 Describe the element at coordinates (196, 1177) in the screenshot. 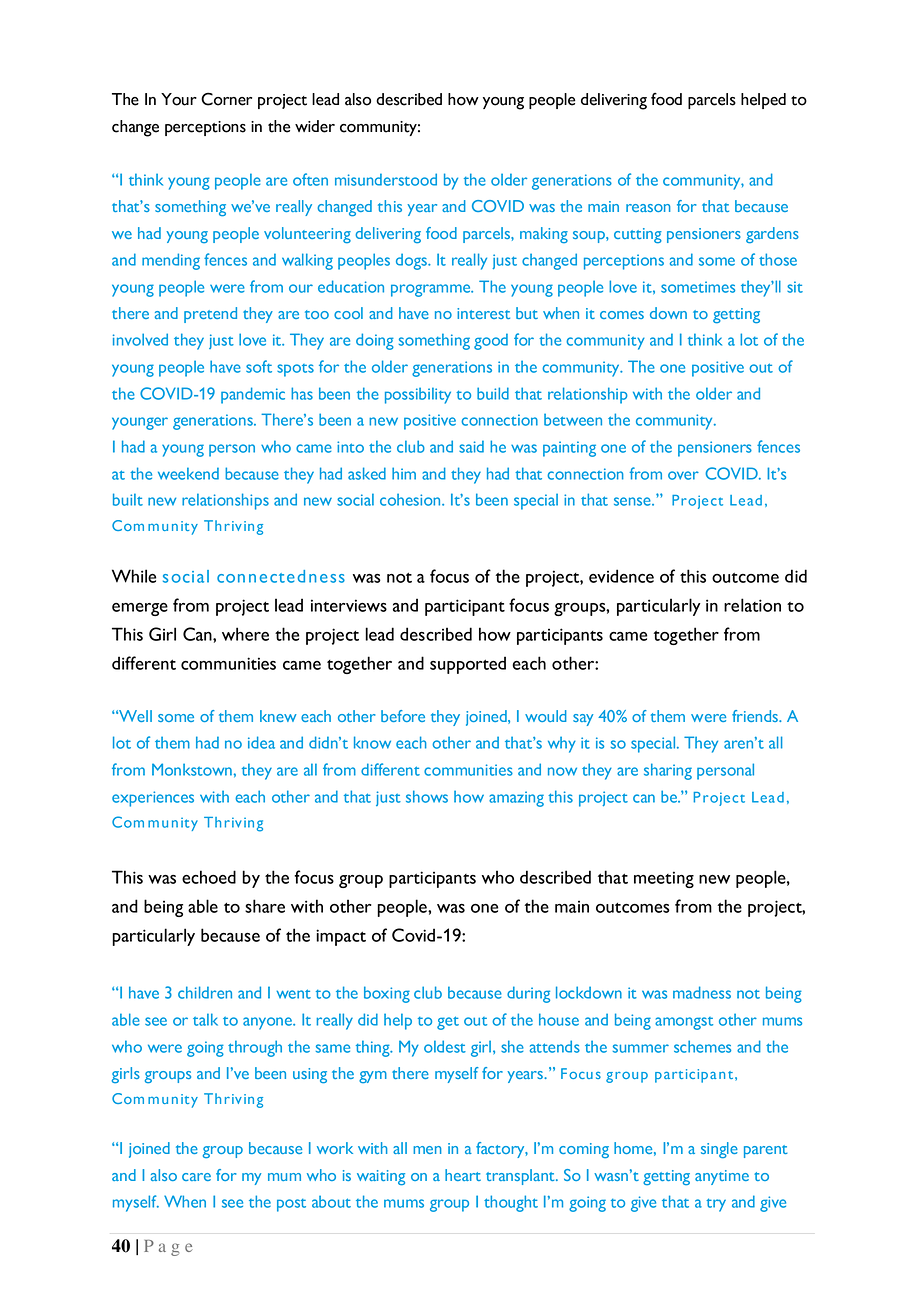

I see `care` at that location.
